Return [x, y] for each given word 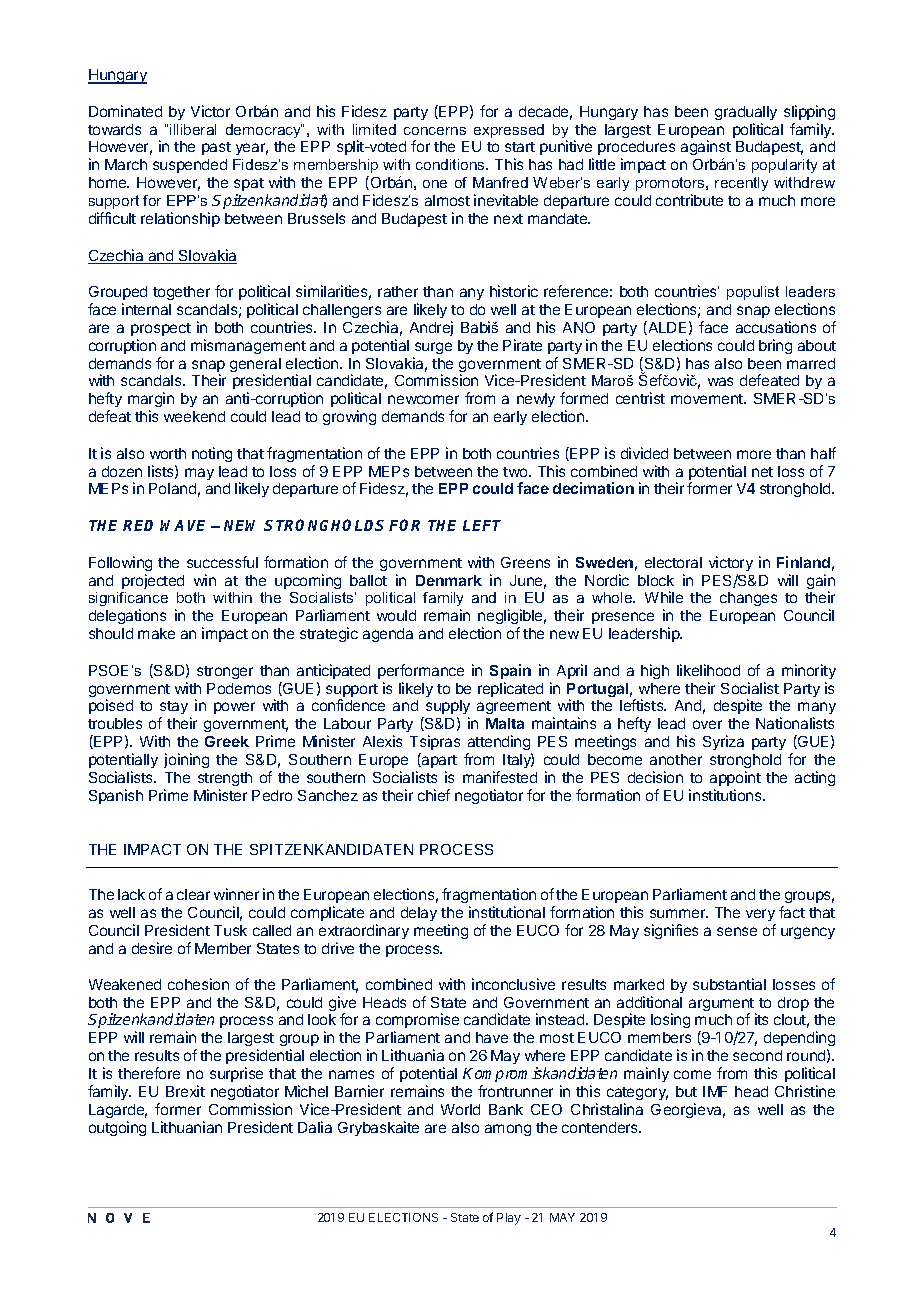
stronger [225, 672]
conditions [451, 164]
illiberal [193, 129]
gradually [746, 113]
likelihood [708, 670]
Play [509, 1219]
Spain [510, 671]
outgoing [117, 1128]
